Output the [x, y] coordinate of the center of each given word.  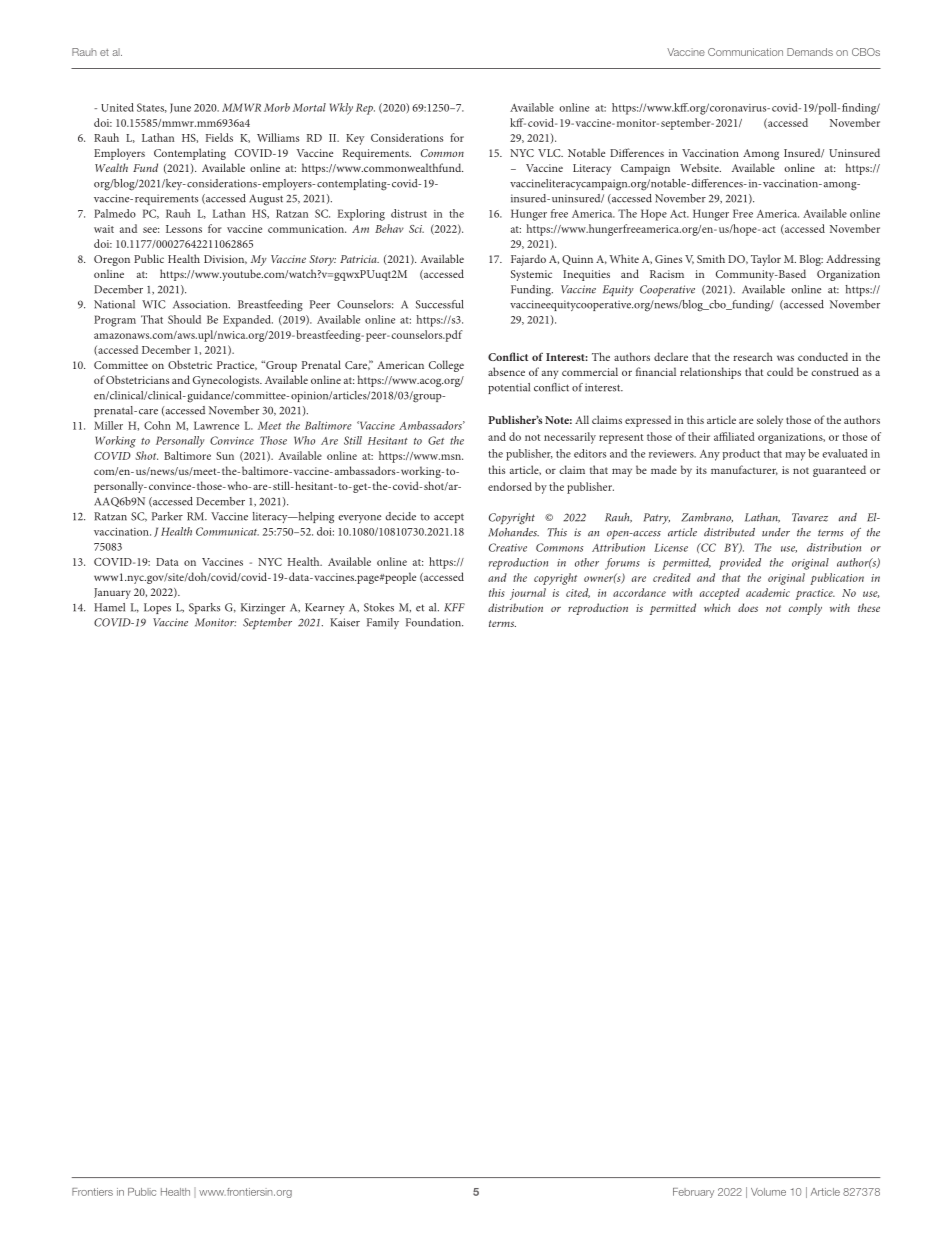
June [180, 108]
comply [805, 609]
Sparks [204, 608]
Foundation [434, 622]
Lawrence [216, 425]
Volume [768, 1192]
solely [770, 421]
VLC [550, 153]
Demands [810, 52]
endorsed [510, 486]
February [693, 1193]
